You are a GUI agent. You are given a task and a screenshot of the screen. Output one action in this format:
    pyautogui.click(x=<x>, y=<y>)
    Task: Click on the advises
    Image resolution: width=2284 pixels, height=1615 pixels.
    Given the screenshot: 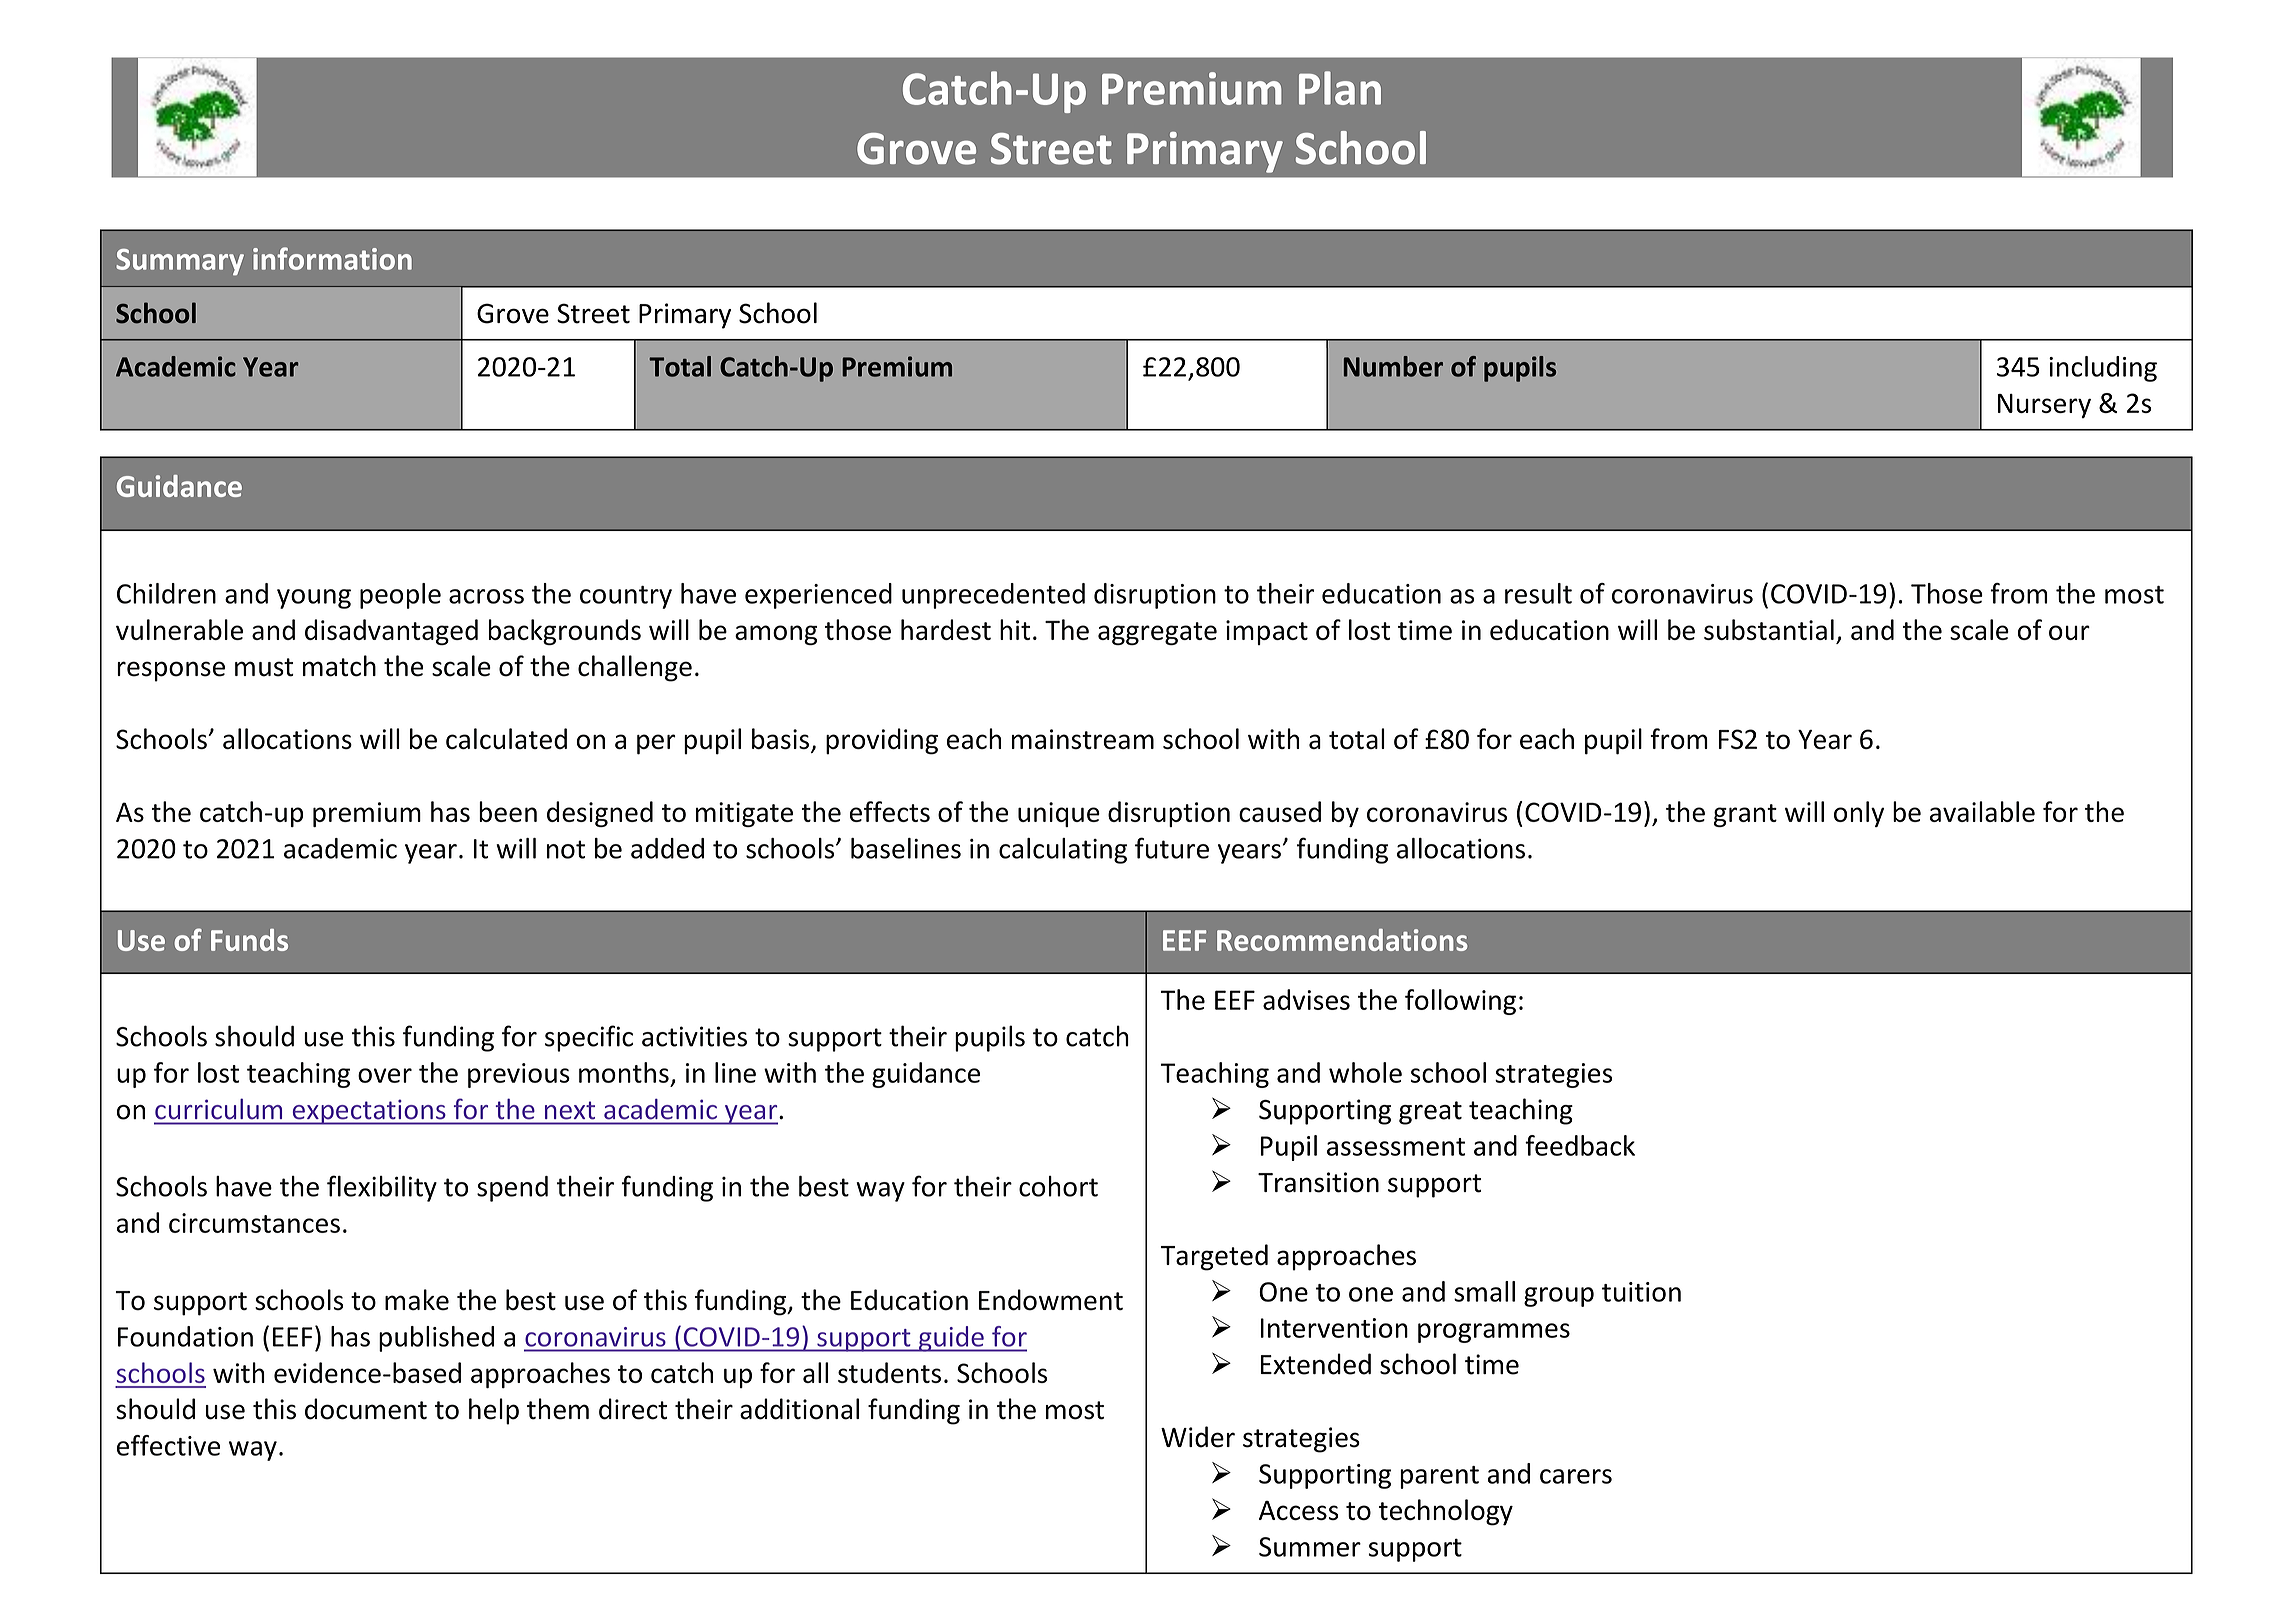 What is the action you would take?
    pyautogui.click(x=1306, y=999)
